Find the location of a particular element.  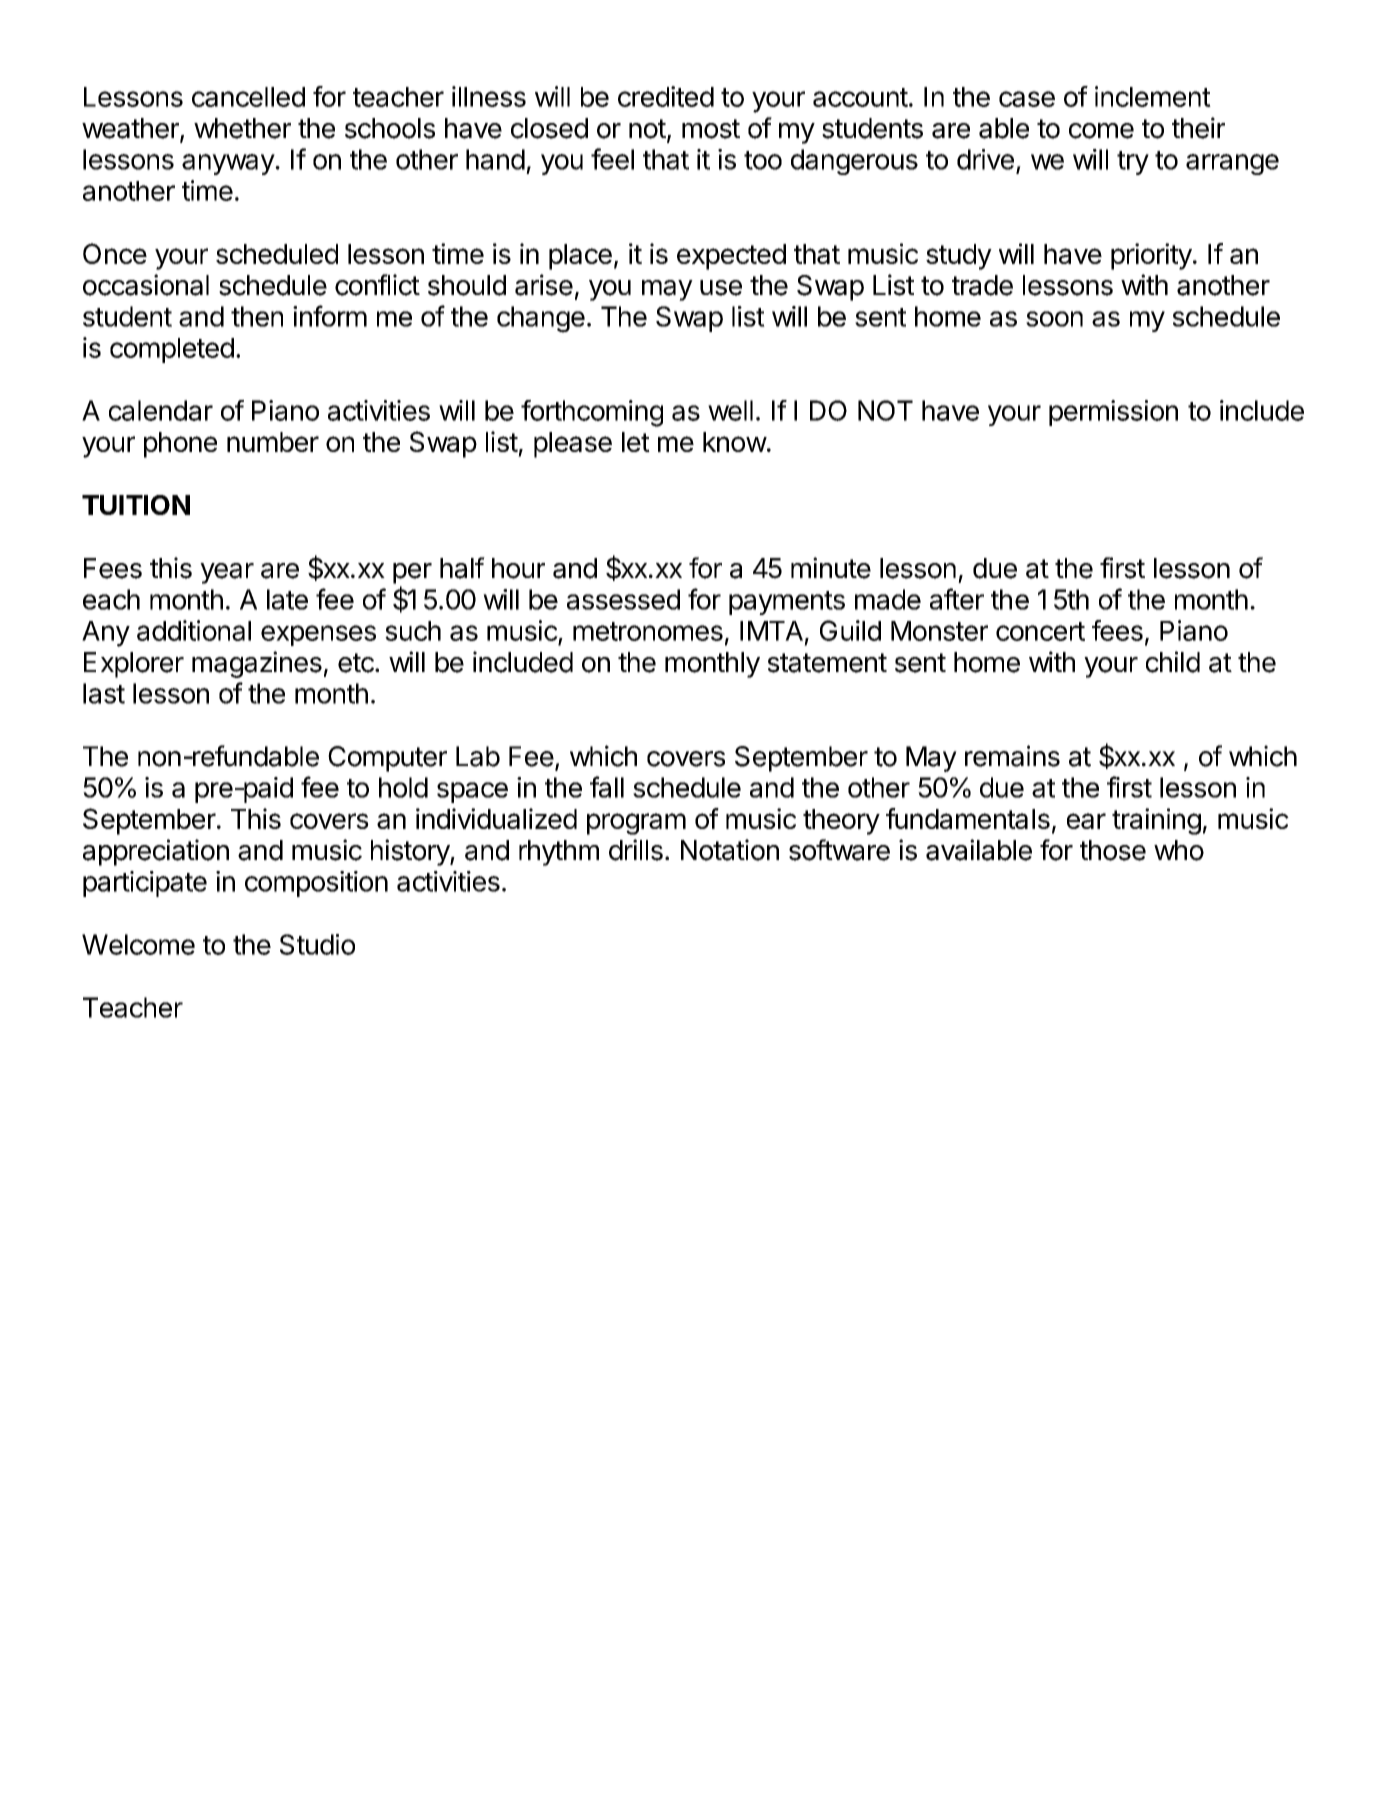

drills is located at coordinates (636, 850).
